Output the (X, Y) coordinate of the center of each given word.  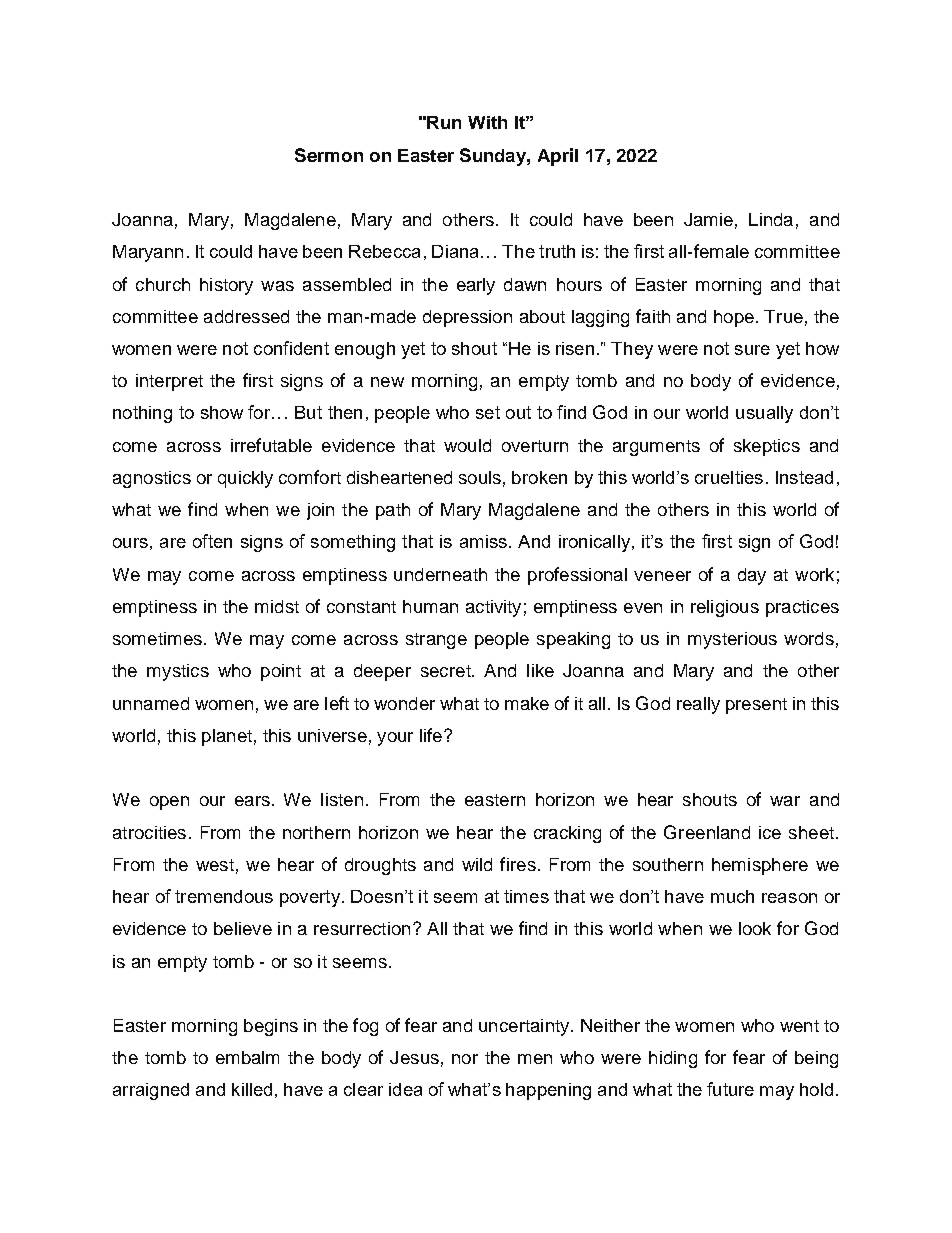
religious (725, 608)
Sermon (329, 155)
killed (252, 1089)
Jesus (414, 1057)
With (487, 122)
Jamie (708, 219)
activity (493, 608)
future (730, 1089)
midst (277, 606)
